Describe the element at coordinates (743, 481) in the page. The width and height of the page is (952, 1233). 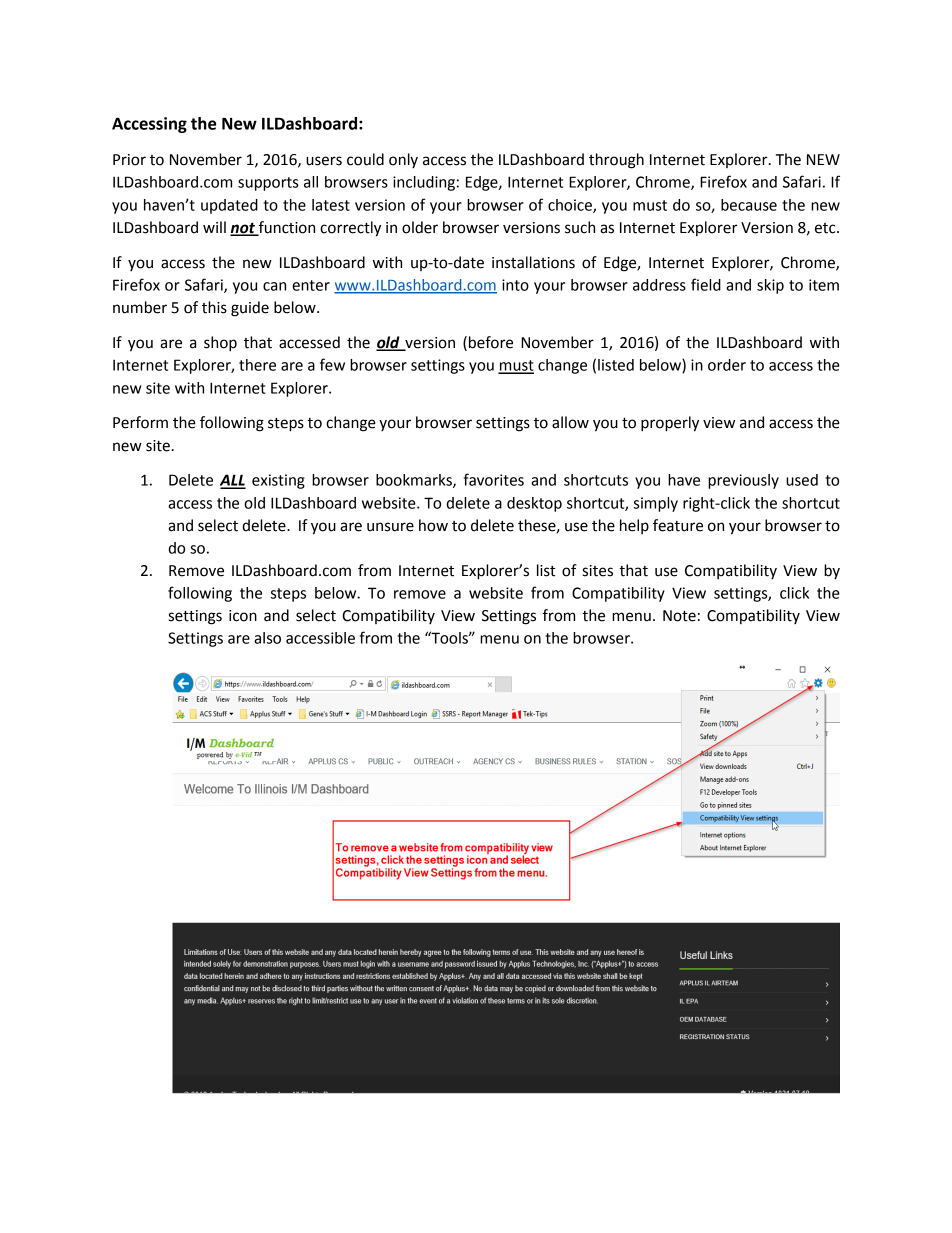
I see `previously` at that location.
